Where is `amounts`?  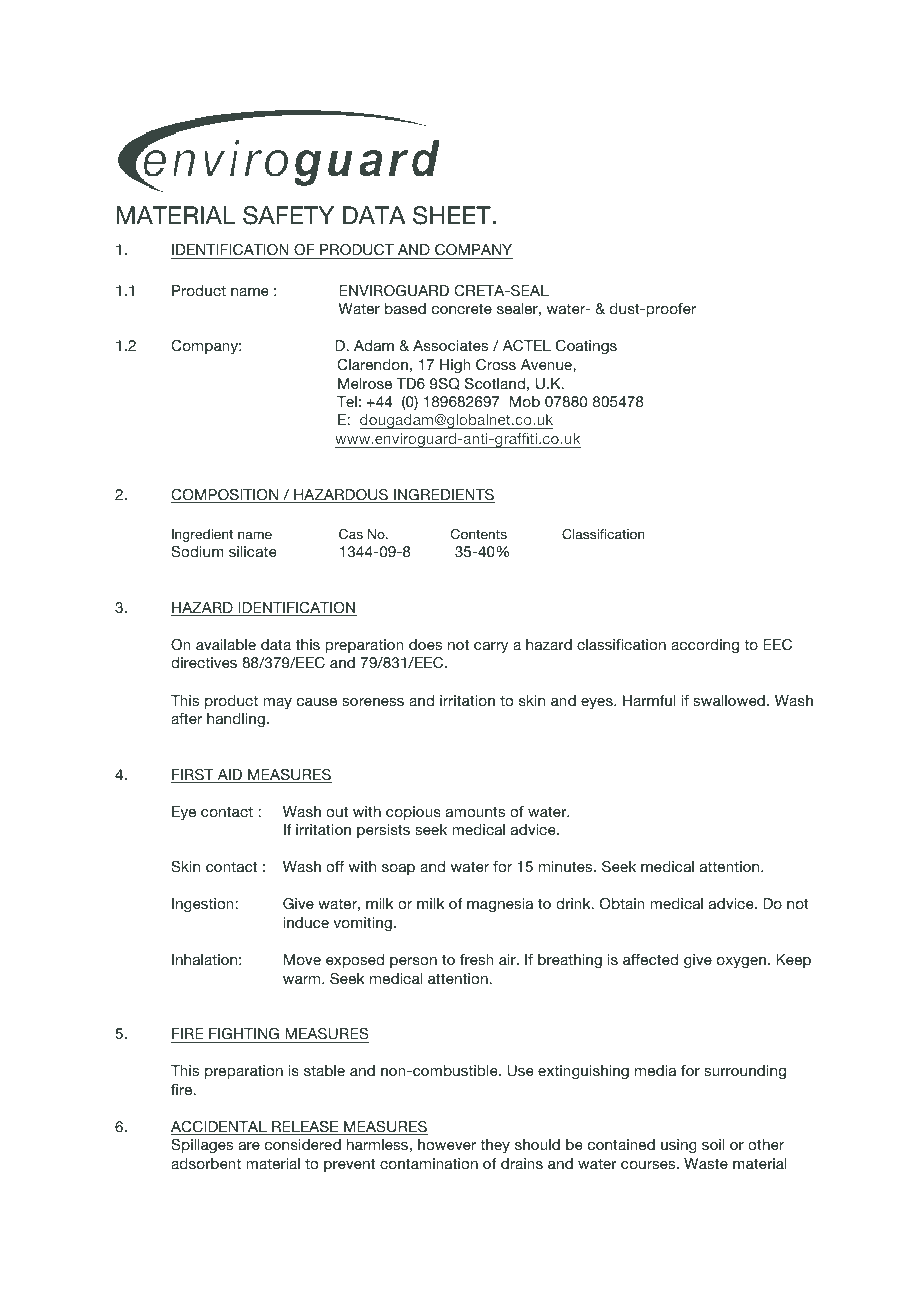 amounts is located at coordinates (475, 811).
